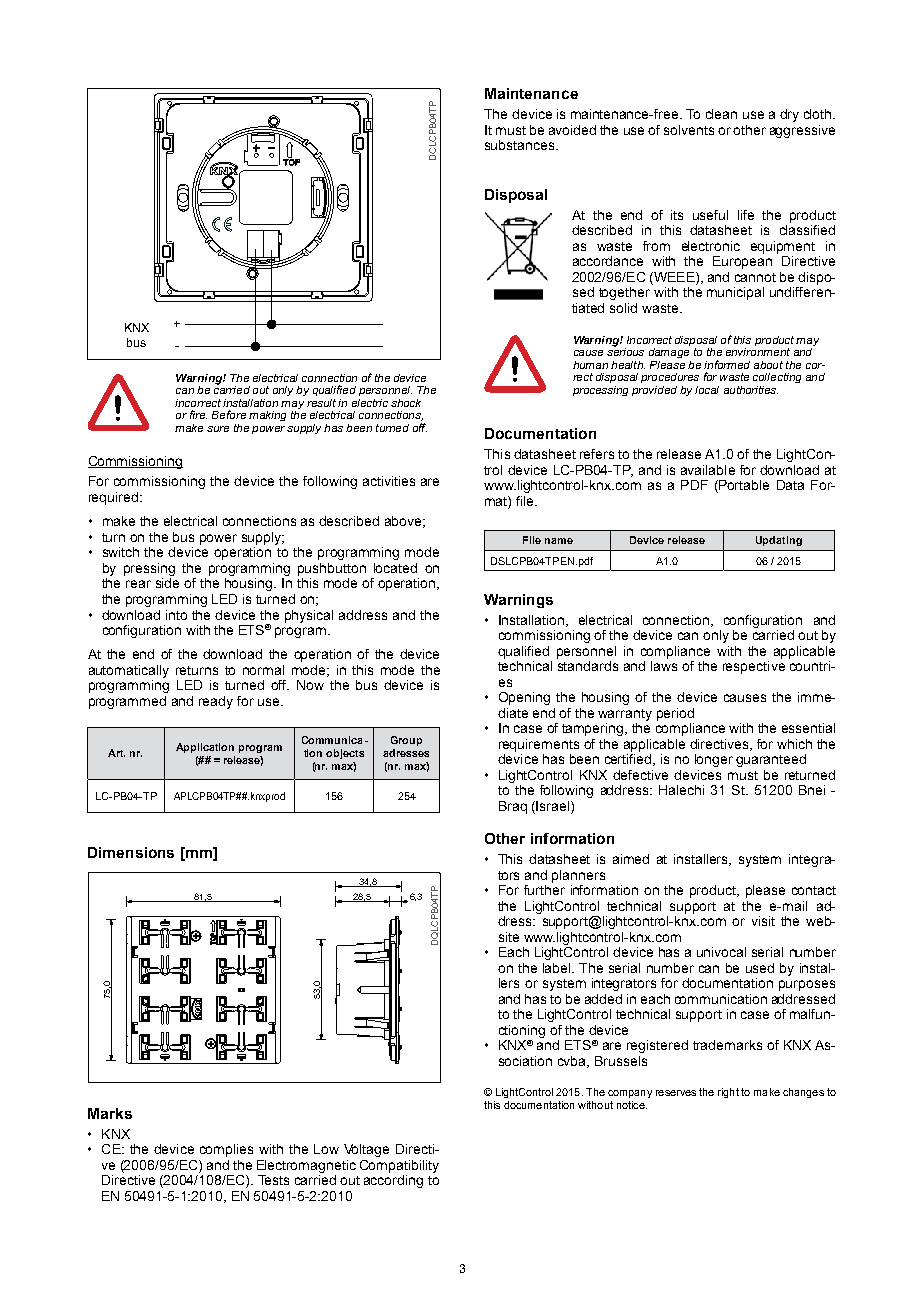 The width and height of the document is (924, 1308). Describe the element at coordinates (554, 807) in the document. I see `Israel` at that location.
